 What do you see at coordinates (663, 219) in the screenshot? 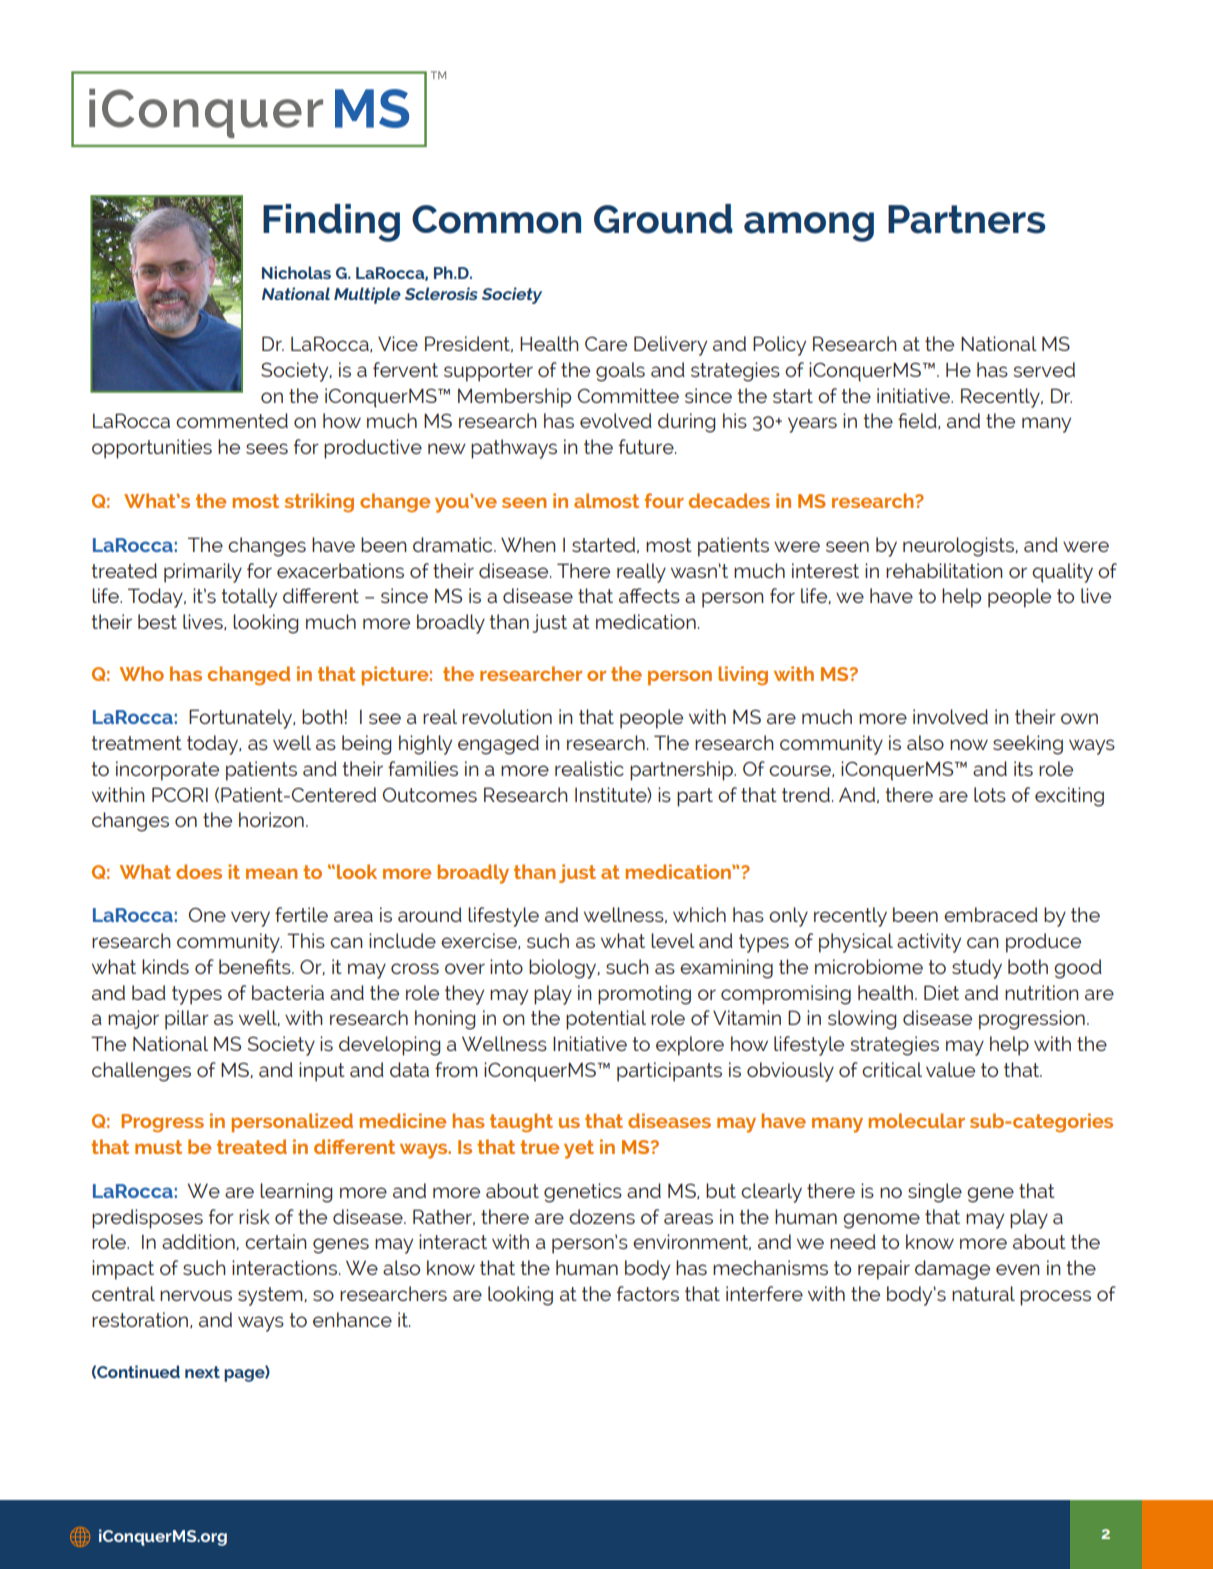
I see `Ground` at bounding box center [663, 219].
